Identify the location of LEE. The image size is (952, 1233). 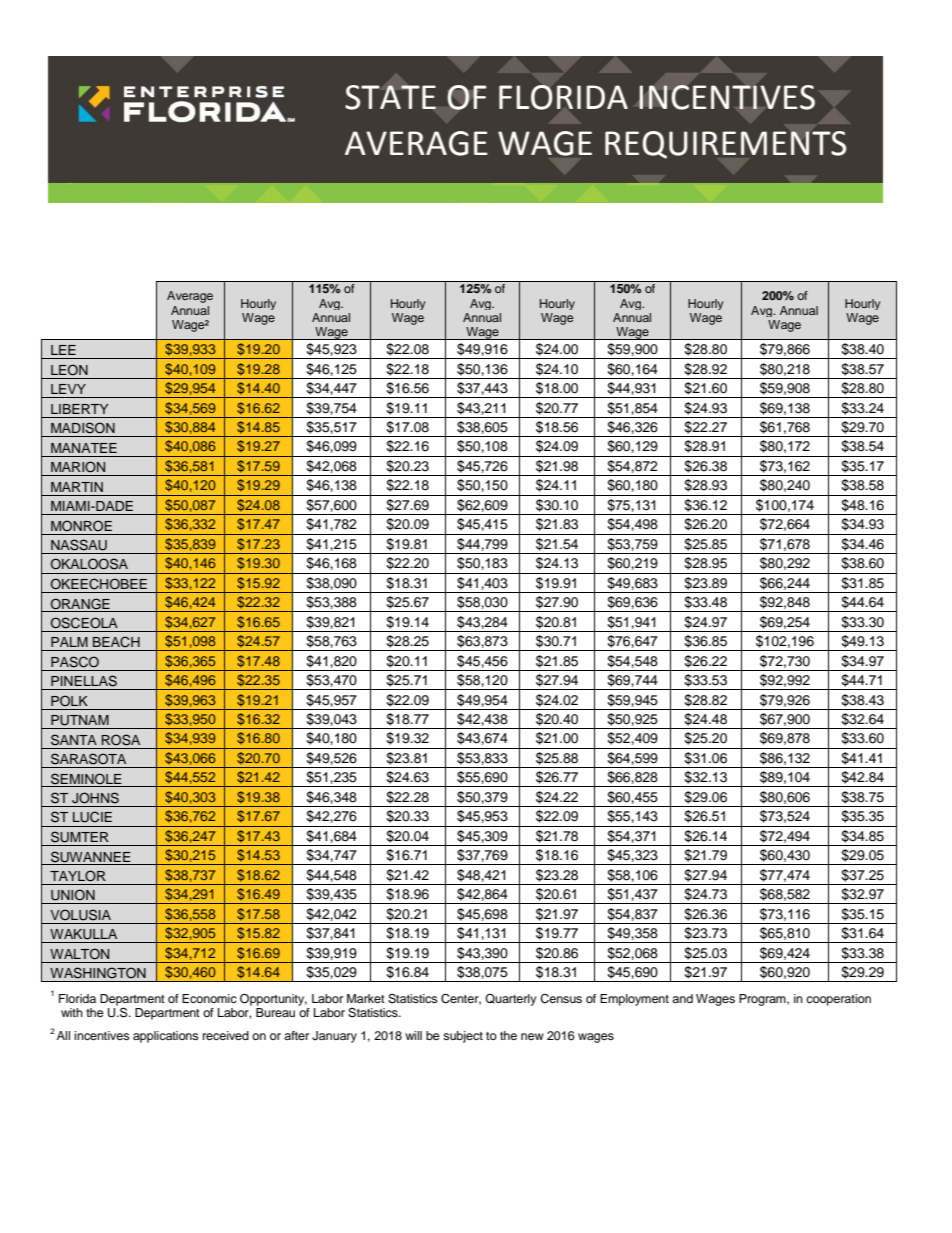
(63, 350).
